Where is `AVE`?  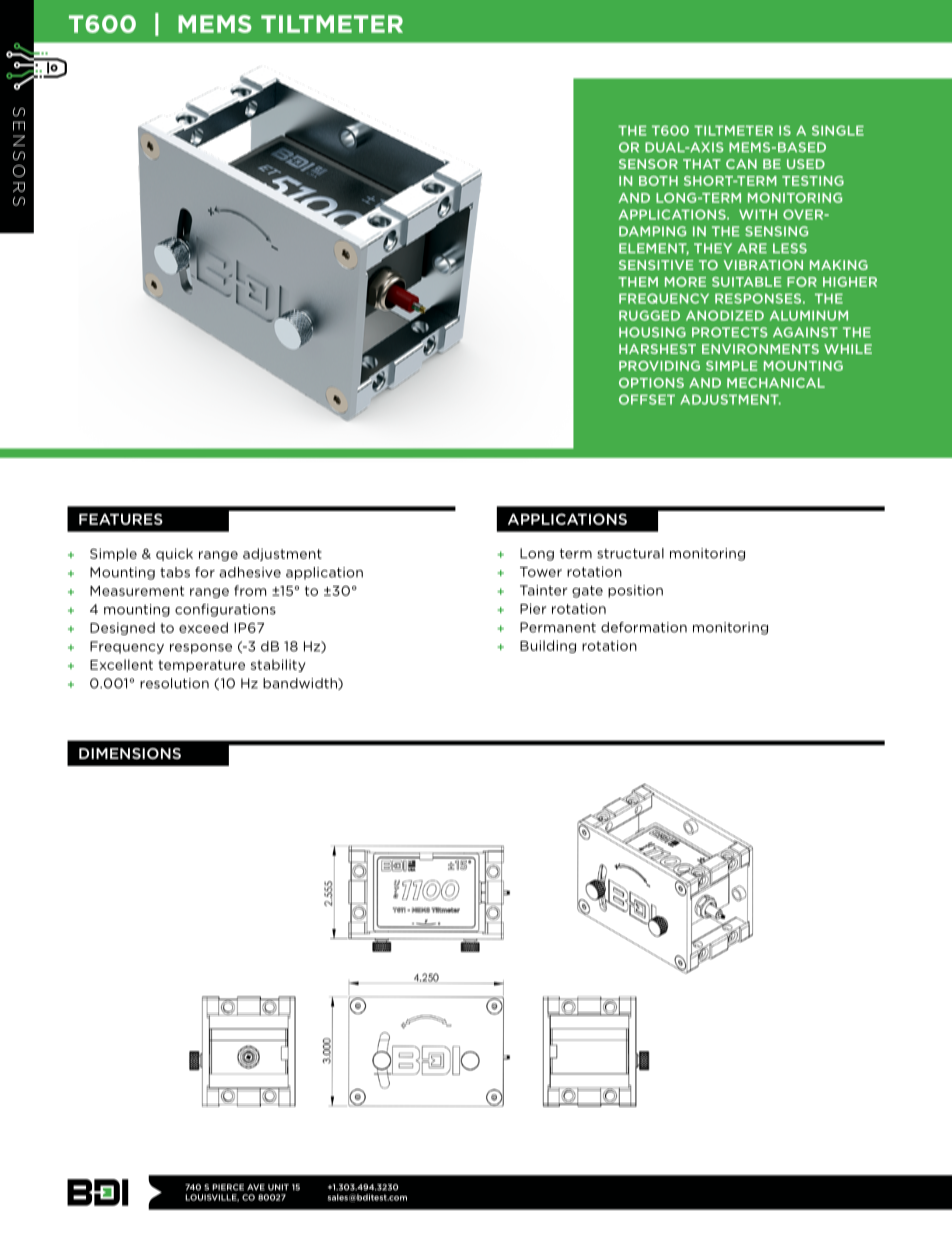
AVE is located at coordinates (256, 1187).
